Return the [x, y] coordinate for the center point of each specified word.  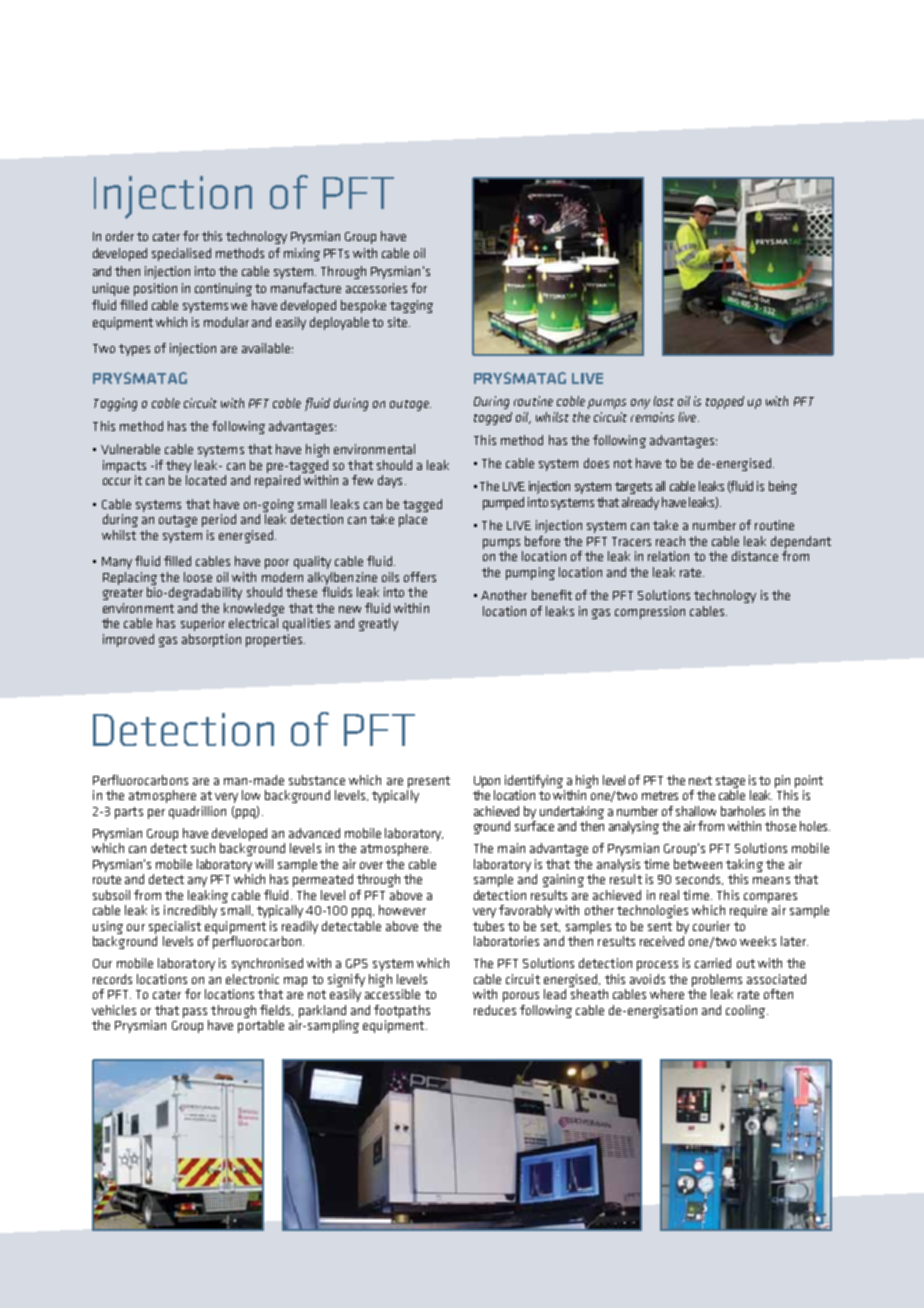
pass [195, 1013]
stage [730, 782]
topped [725, 402]
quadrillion [197, 812]
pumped [503, 503]
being [783, 487]
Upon [487, 782]
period [219, 520]
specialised [181, 254]
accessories [376, 288]
